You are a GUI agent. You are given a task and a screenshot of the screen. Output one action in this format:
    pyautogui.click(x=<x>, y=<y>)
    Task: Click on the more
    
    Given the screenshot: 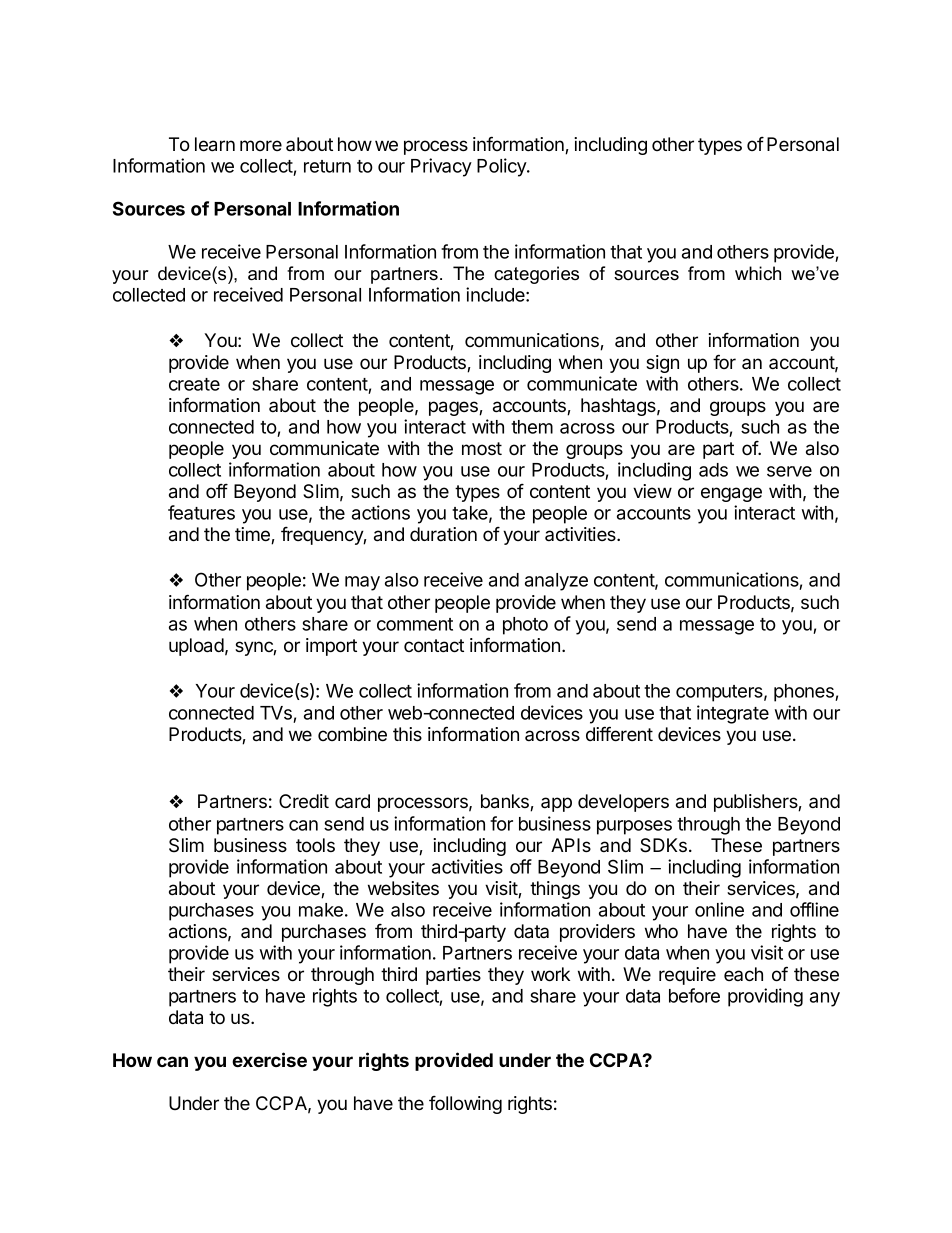 What is the action you would take?
    pyautogui.click(x=261, y=145)
